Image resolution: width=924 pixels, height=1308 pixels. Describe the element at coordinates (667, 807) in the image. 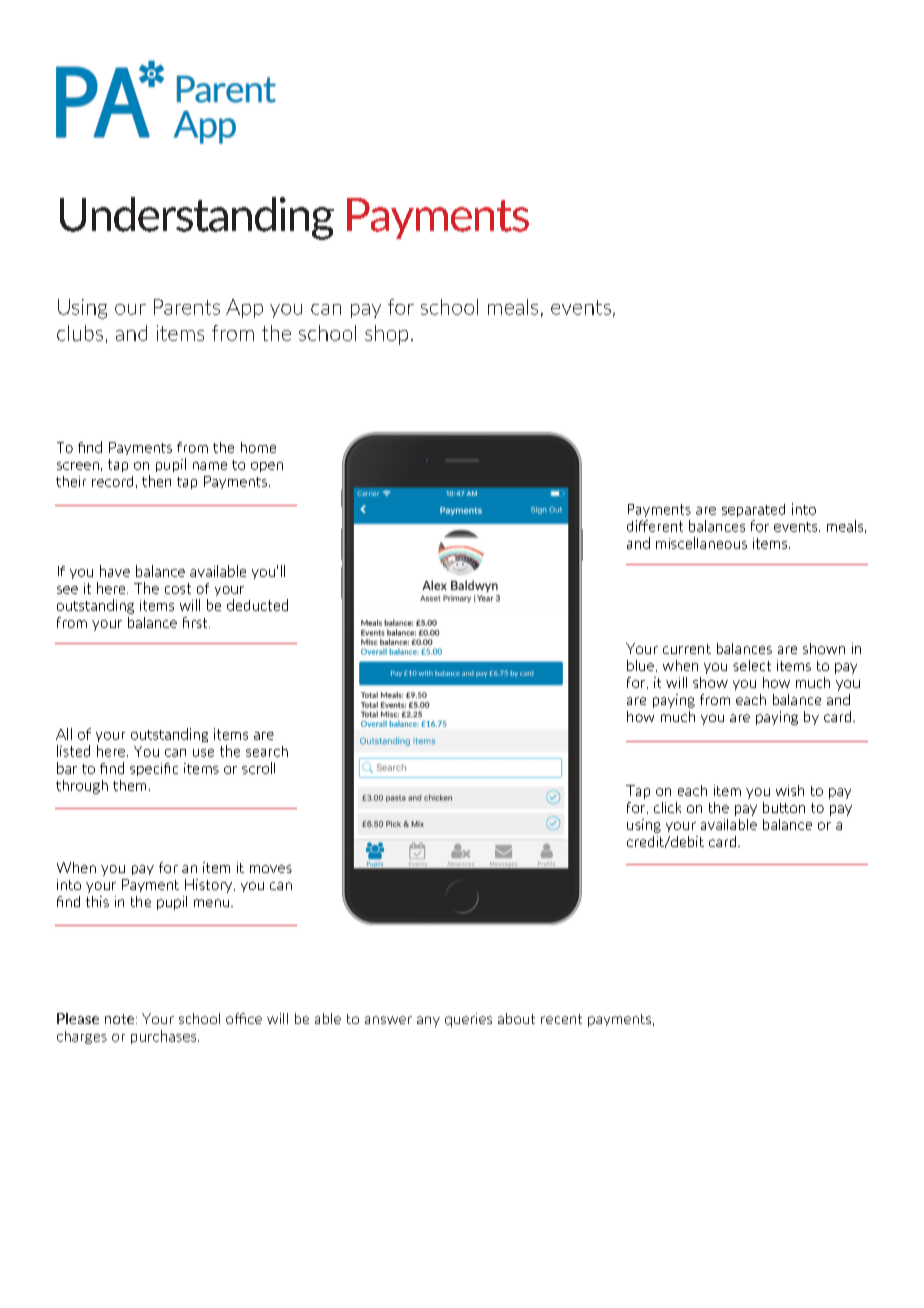

I see `click` at that location.
